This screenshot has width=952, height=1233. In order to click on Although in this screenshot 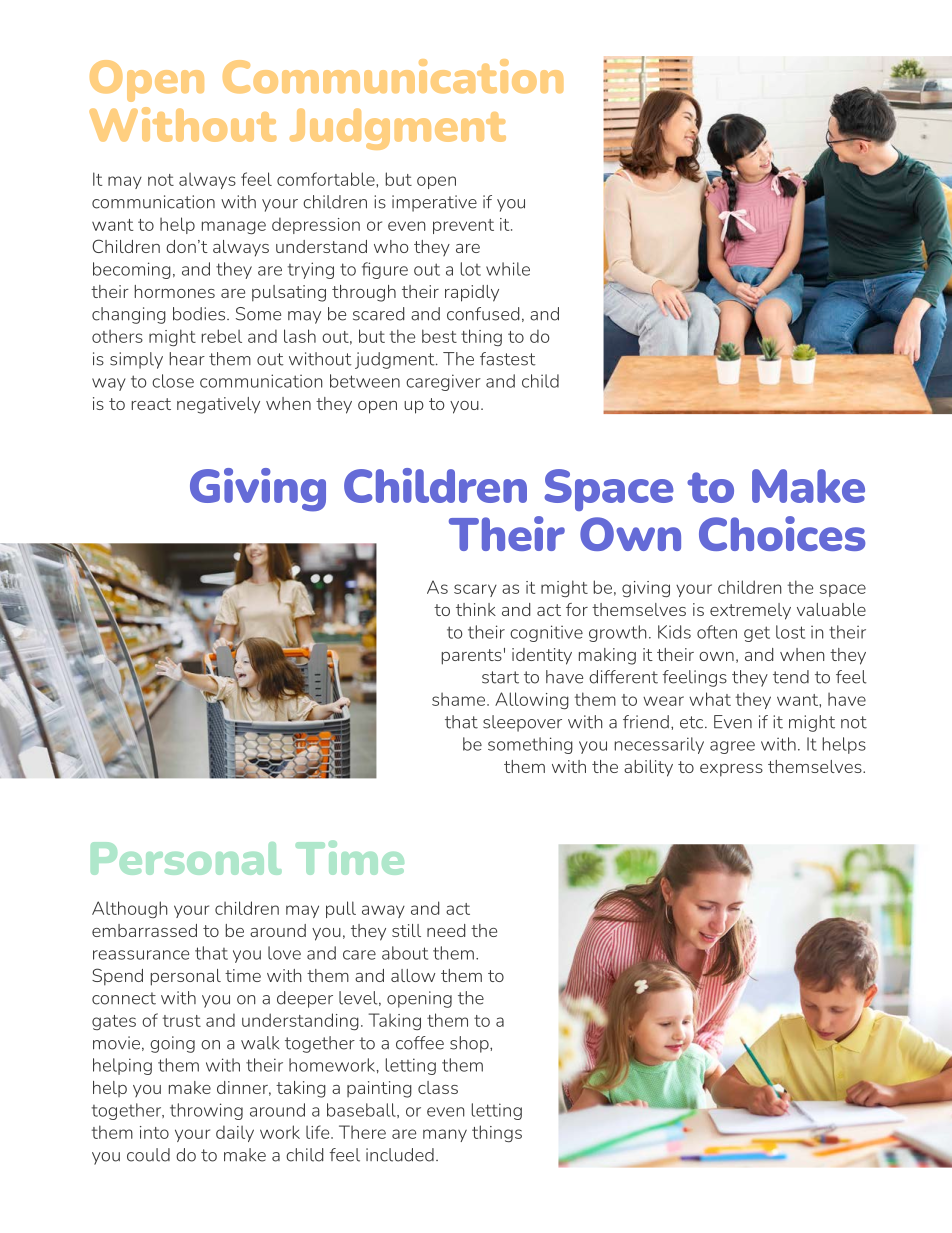, I will do `click(130, 909)`.
